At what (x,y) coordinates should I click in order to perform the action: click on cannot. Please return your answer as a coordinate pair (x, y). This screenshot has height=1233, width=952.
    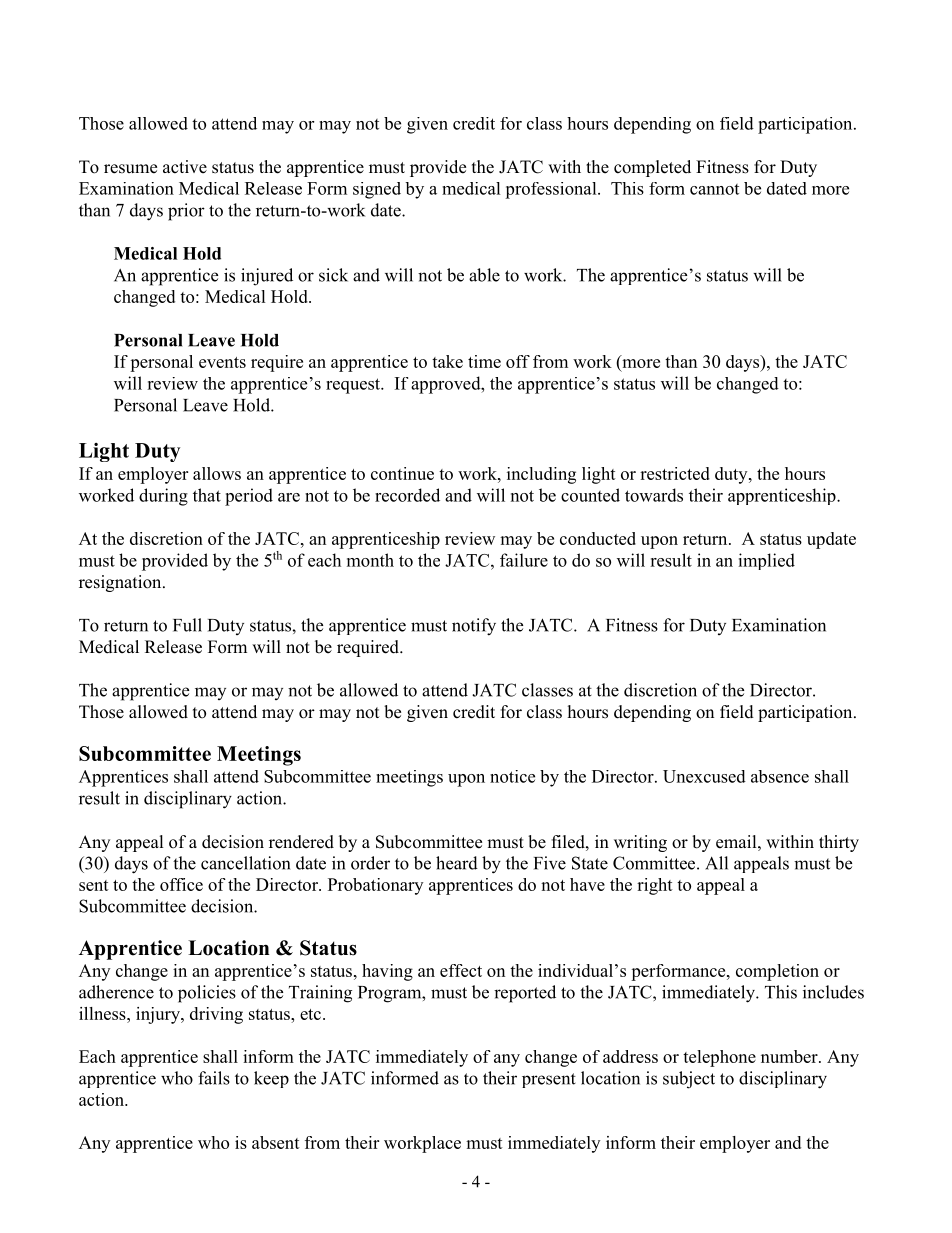
    Looking at the image, I should click on (714, 189).
